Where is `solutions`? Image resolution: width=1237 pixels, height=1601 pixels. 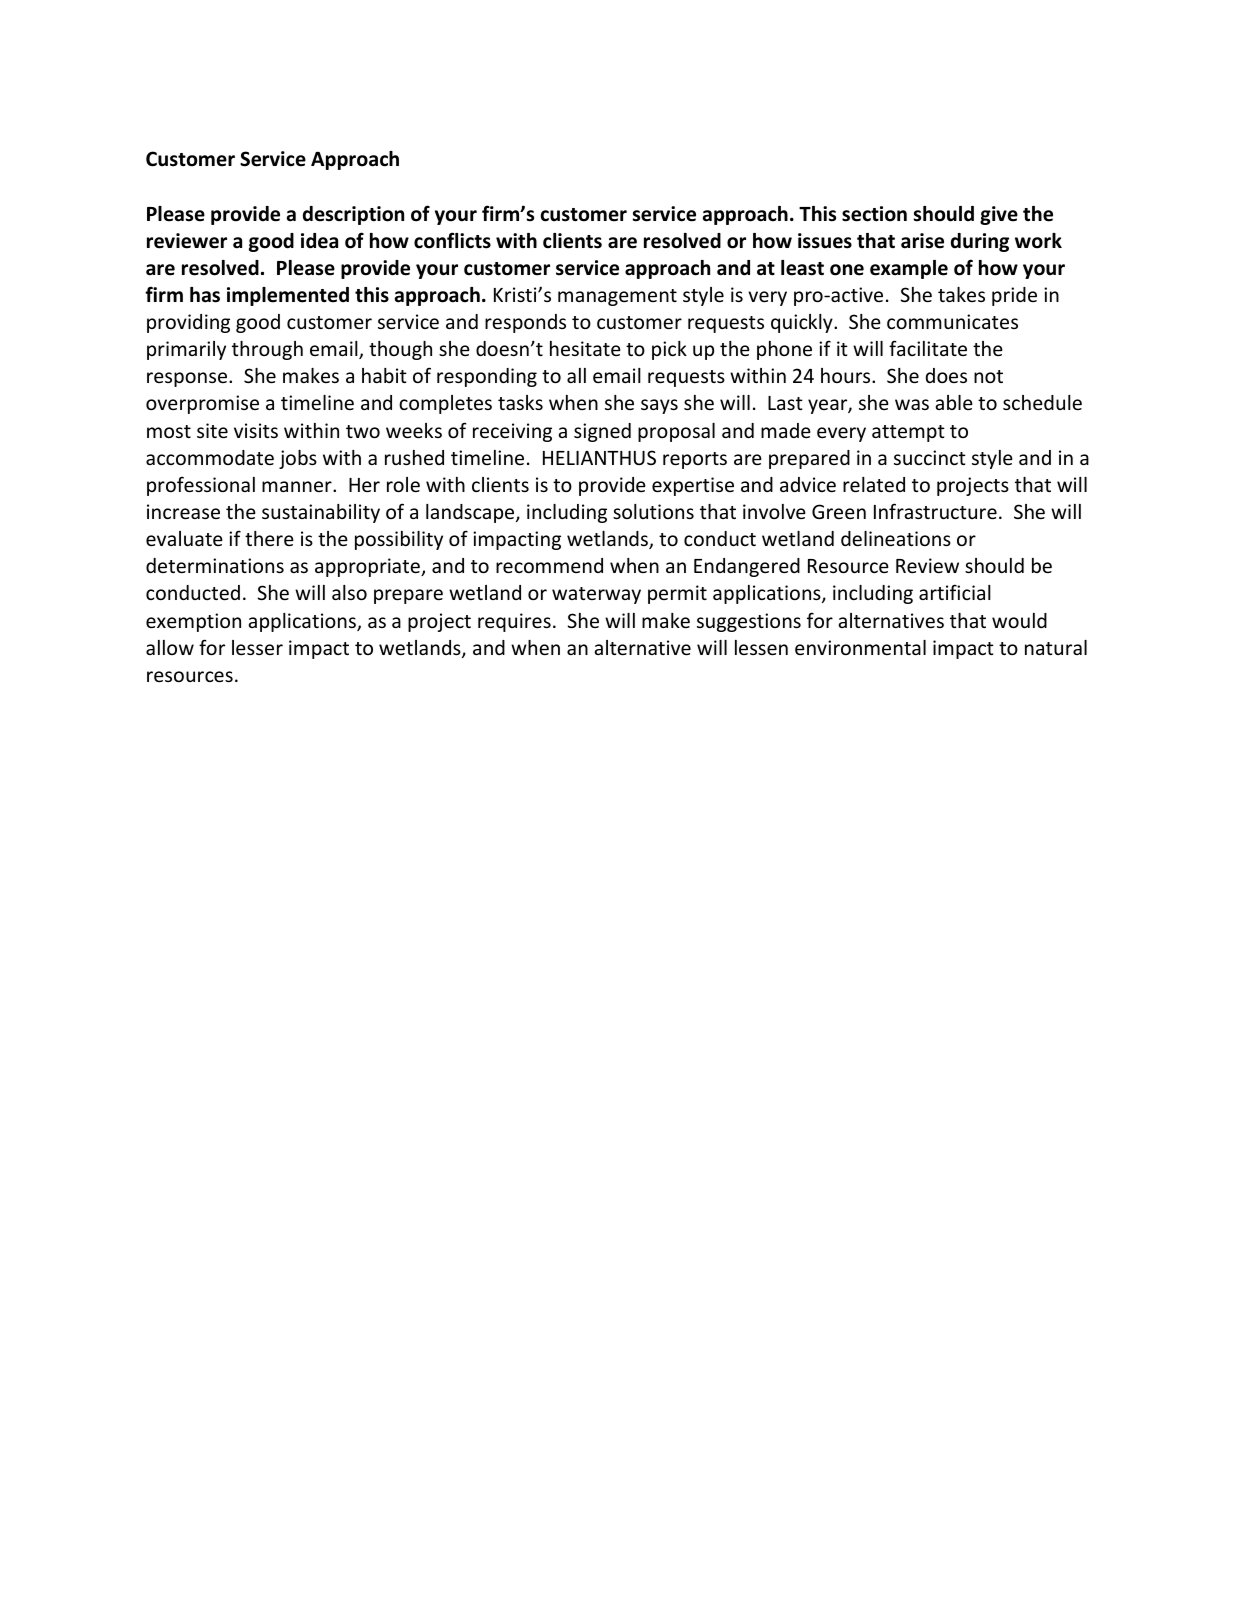
solutions is located at coordinates (653, 511).
